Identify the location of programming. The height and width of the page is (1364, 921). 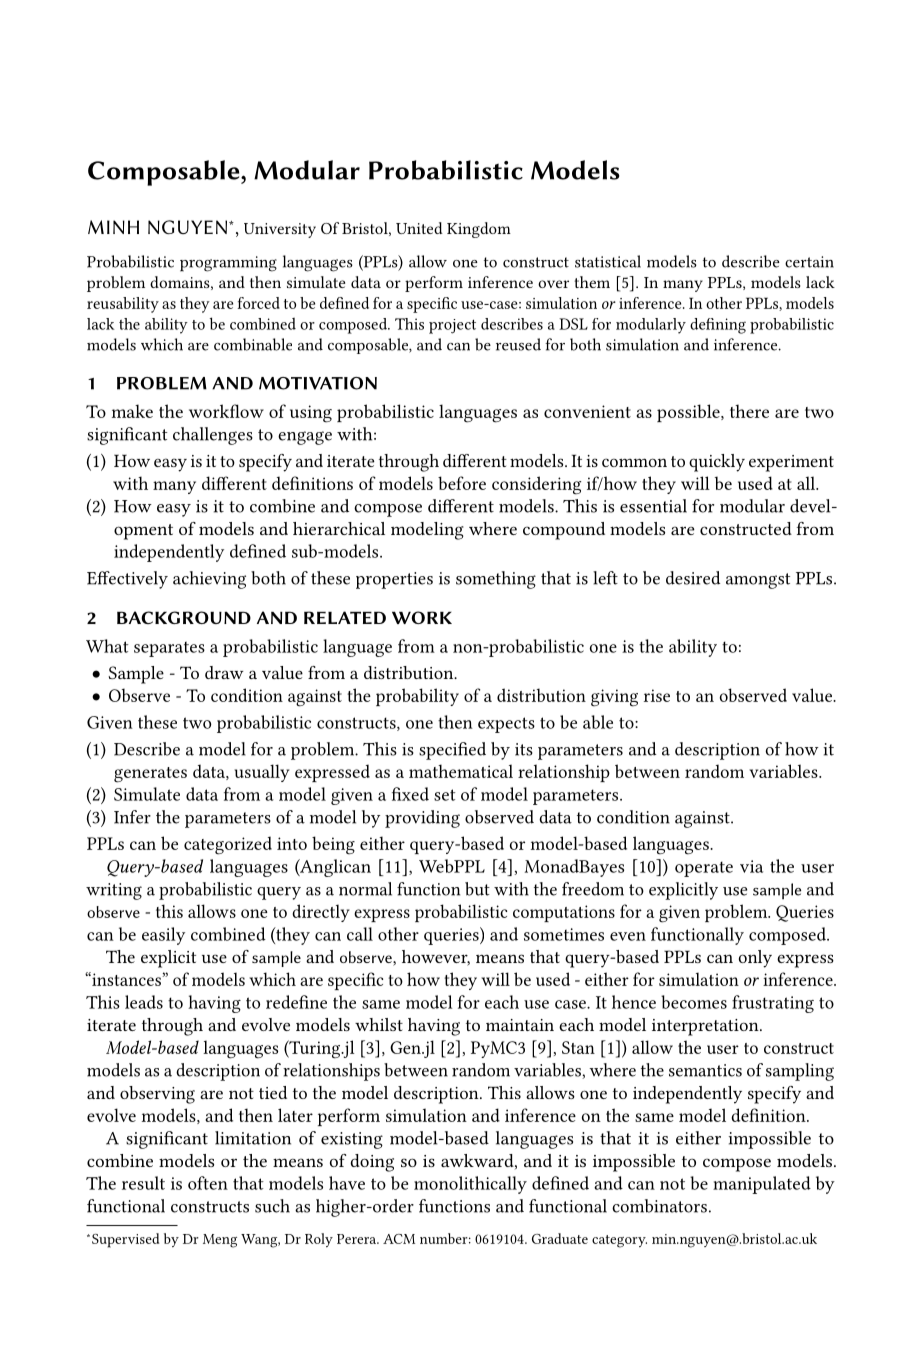
(228, 264).
